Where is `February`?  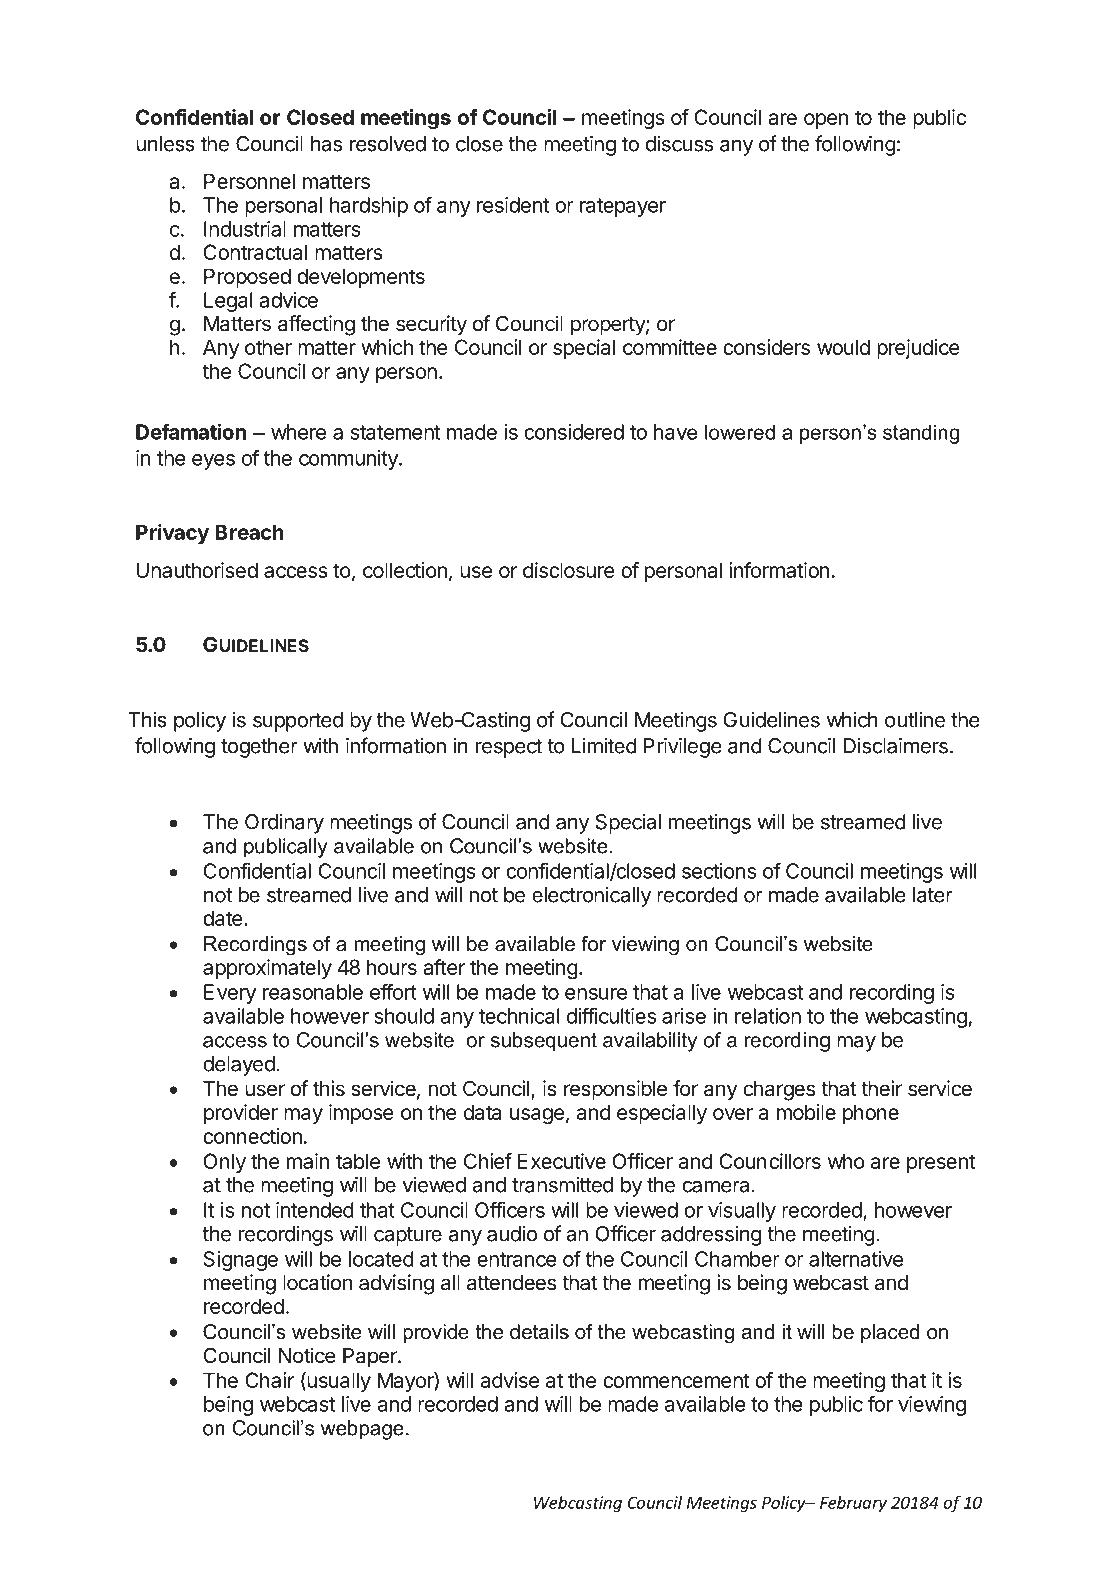 February is located at coordinates (853, 1504).
